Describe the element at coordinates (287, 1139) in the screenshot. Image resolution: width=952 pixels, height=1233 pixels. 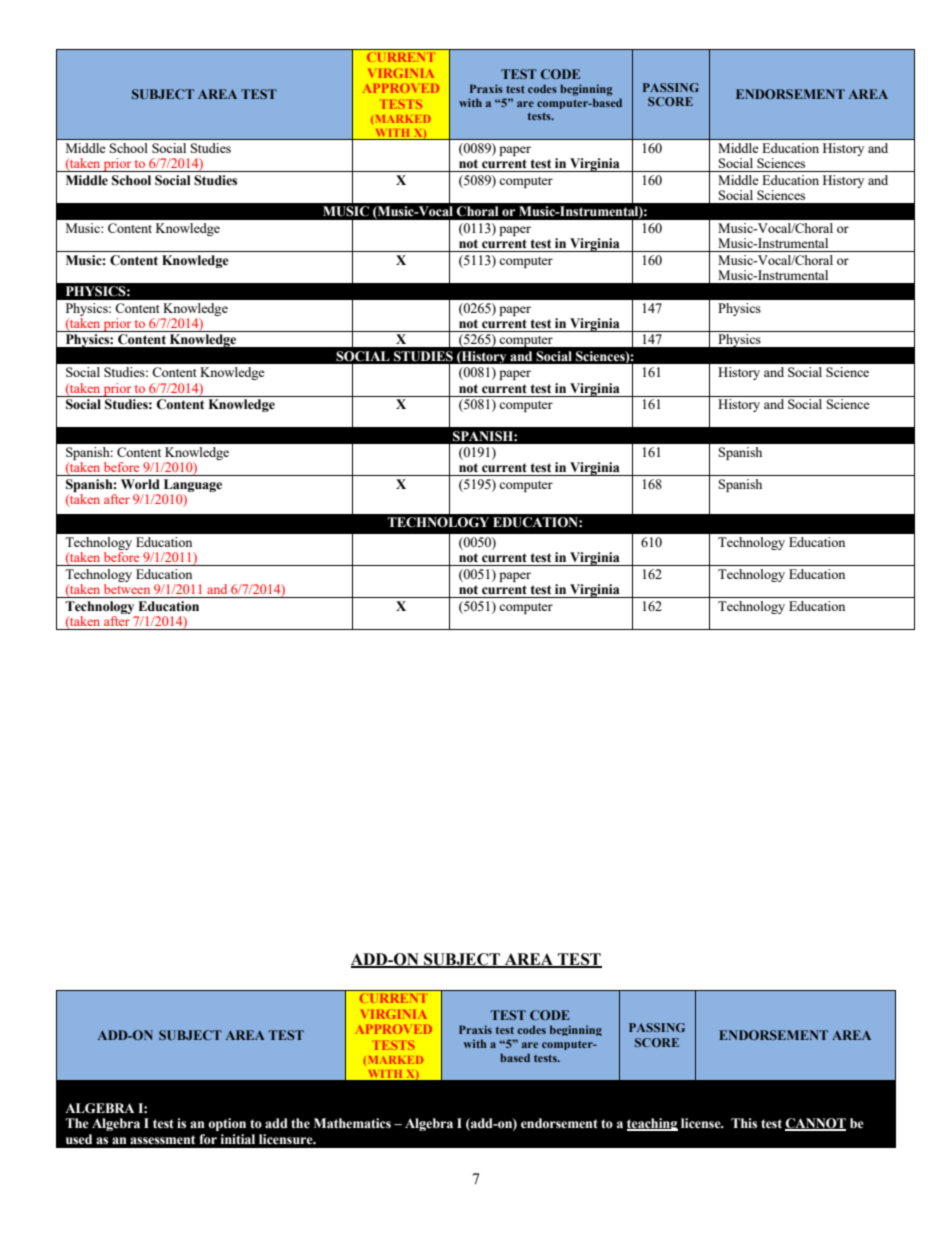
I see `licensure` at that location.
